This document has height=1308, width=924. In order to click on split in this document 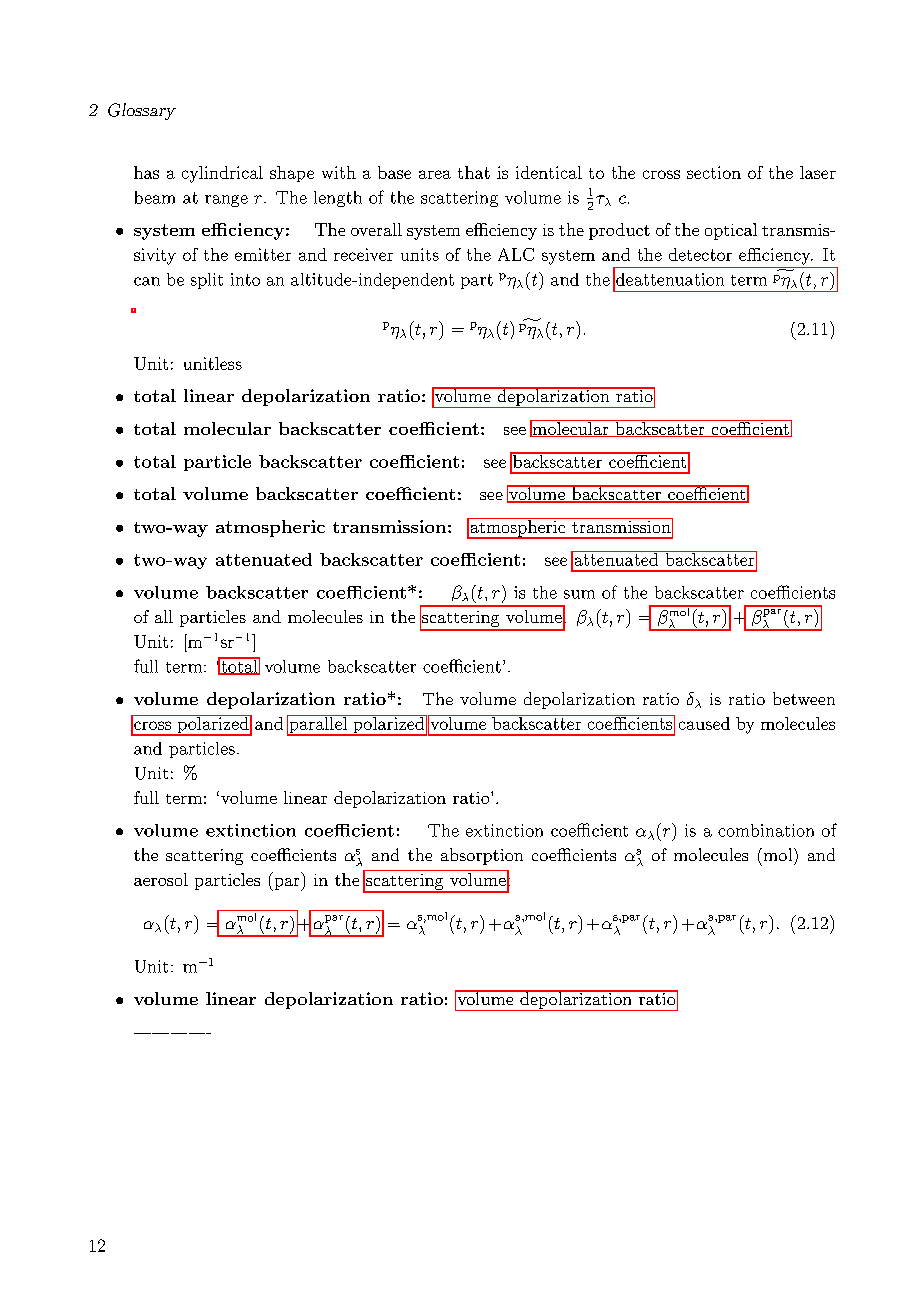, I will do `click(207, 281)`.
